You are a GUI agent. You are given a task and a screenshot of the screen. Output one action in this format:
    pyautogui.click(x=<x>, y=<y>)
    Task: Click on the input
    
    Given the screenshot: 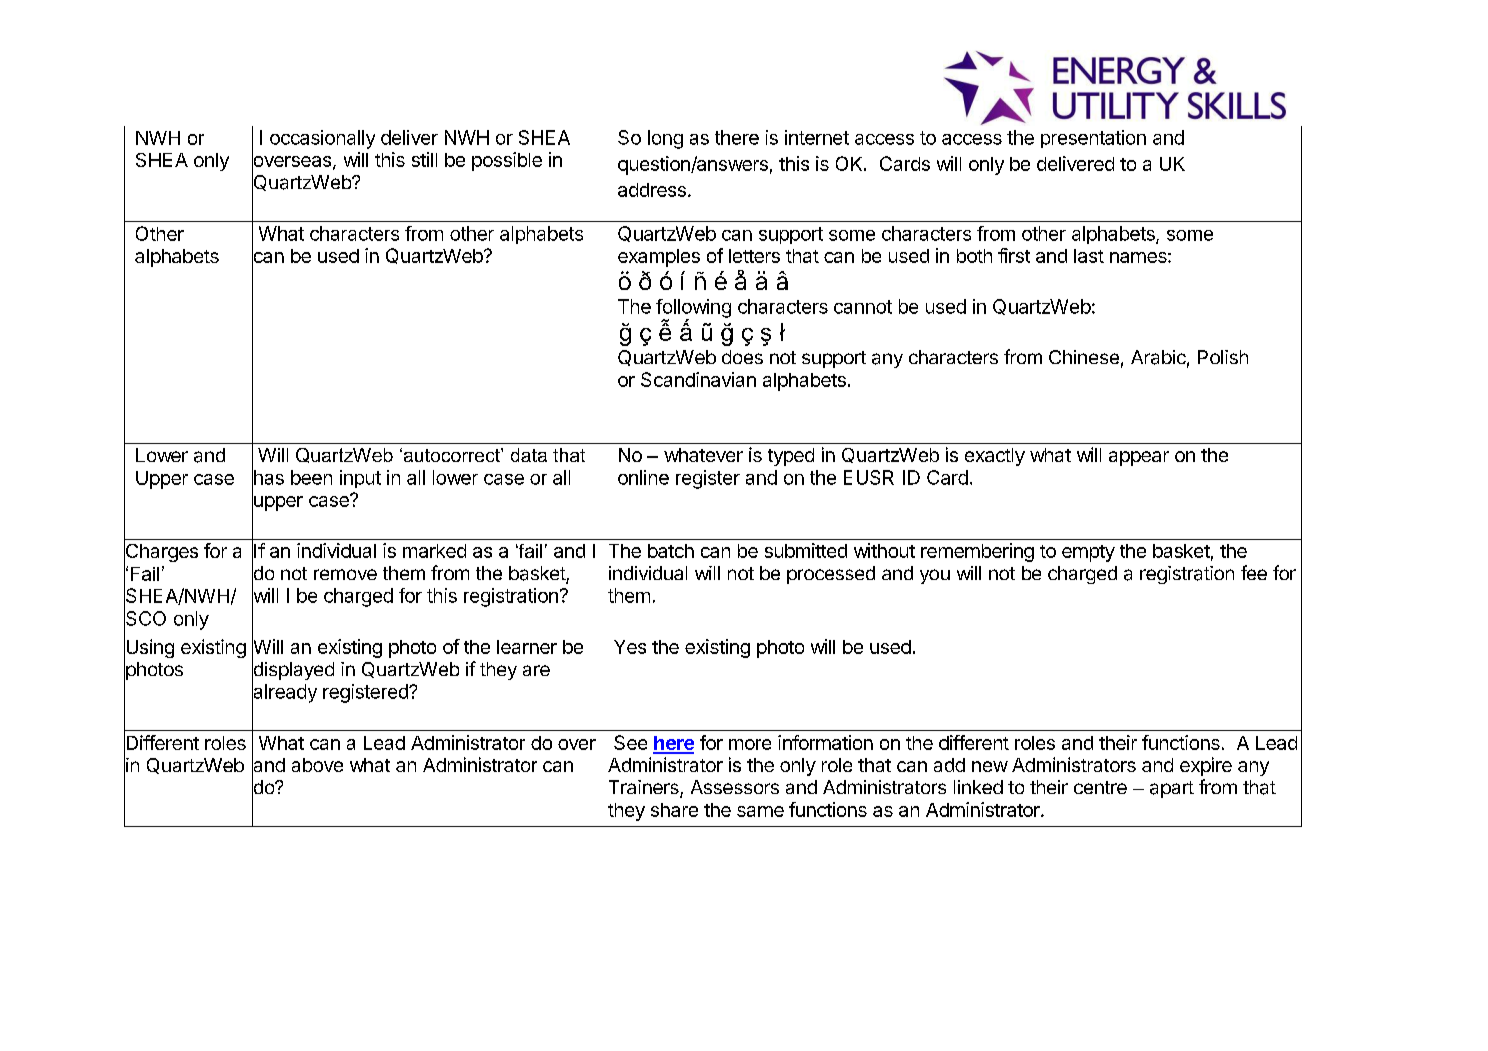 What is the action you would take?
    pyautogui.click(x=360, y=479)
